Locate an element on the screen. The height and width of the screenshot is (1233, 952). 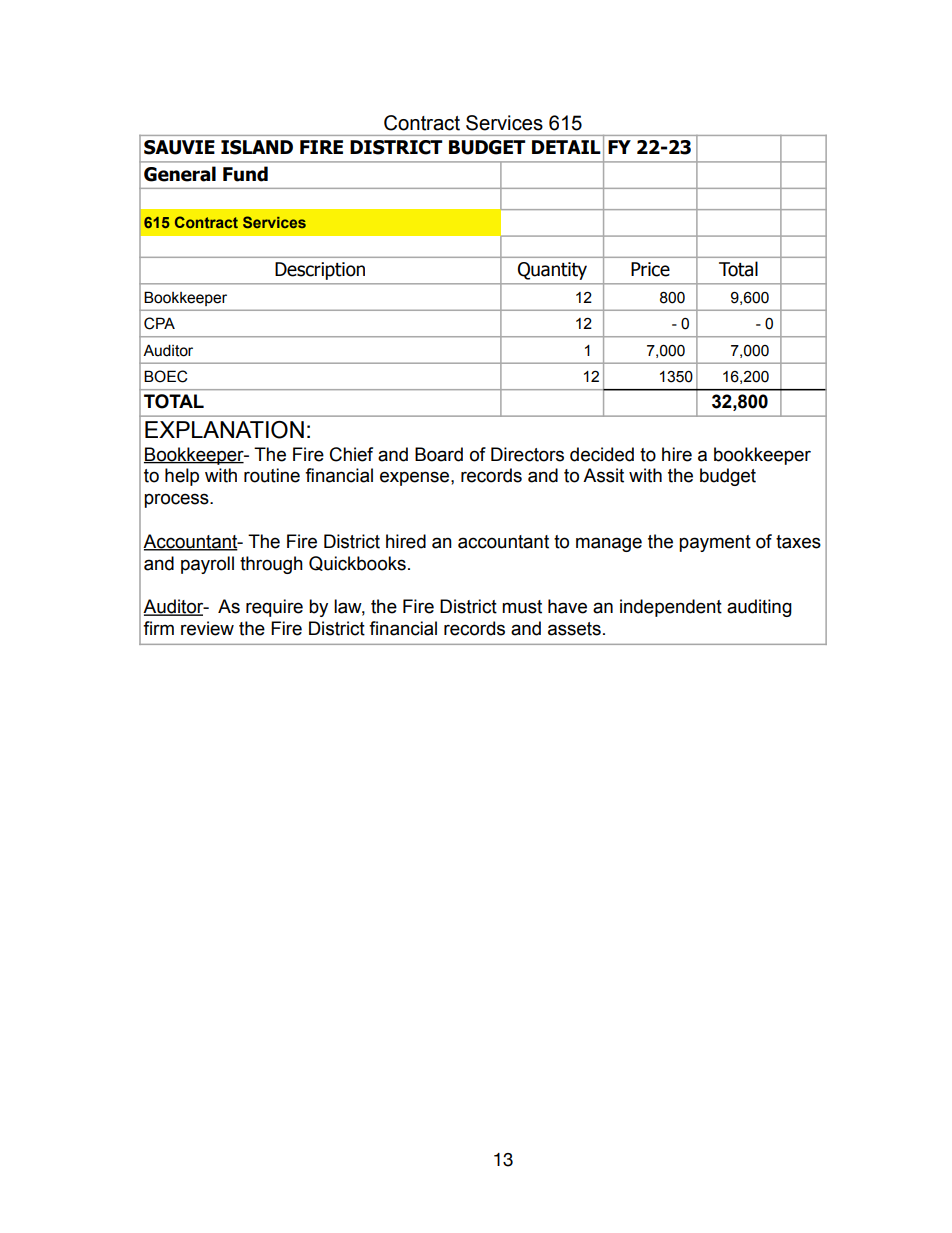
manage is located at coordinates (609, 544).
